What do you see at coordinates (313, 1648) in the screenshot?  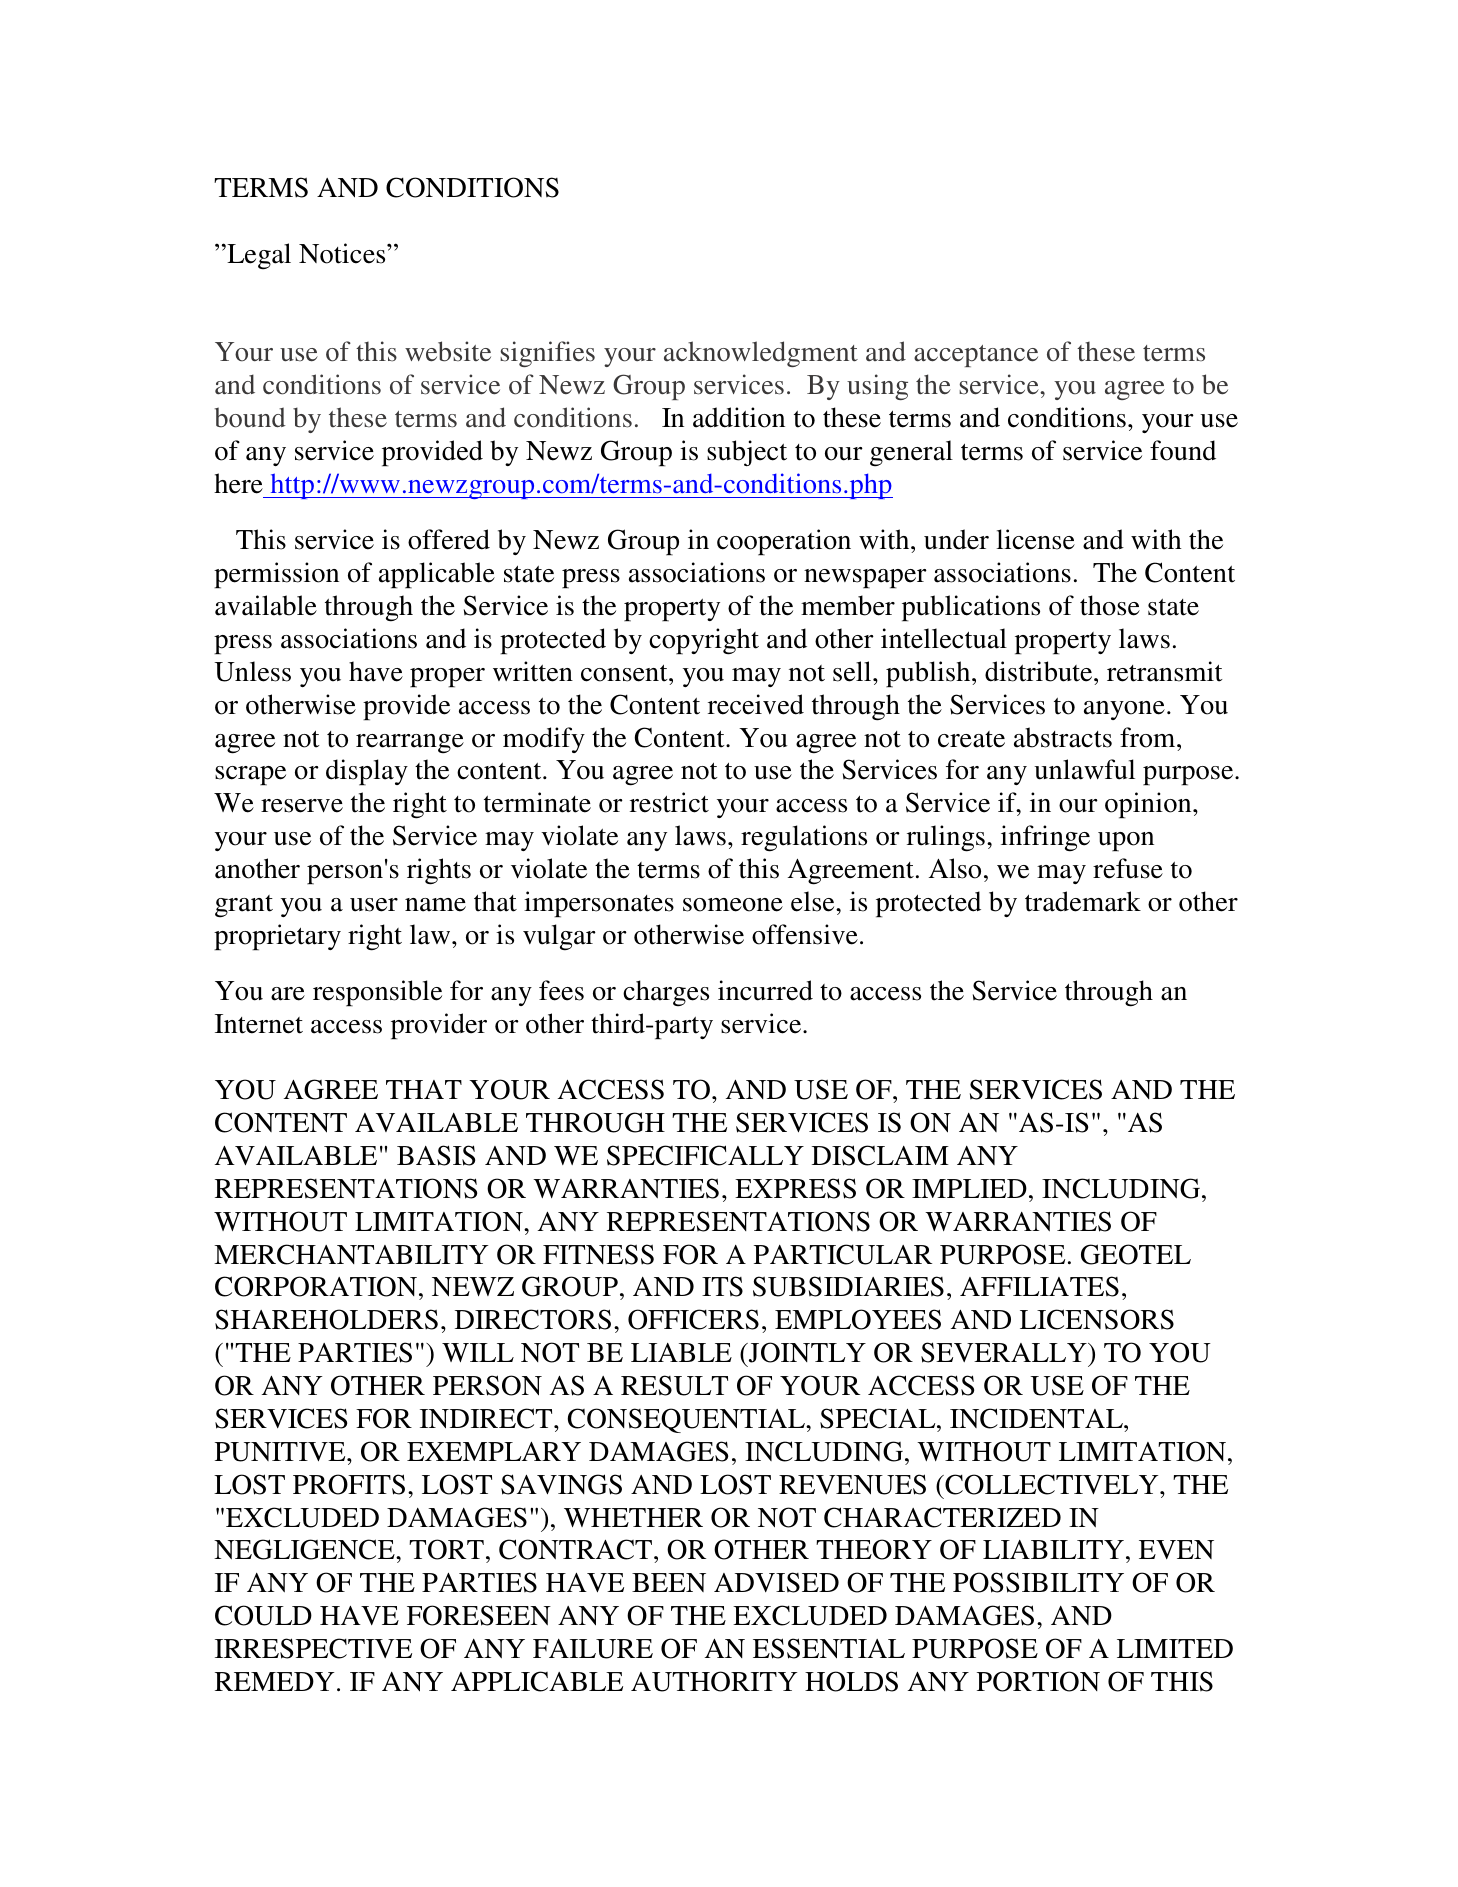 I see `IRRESPECTIVE` at bounding box center [313, 1648].
